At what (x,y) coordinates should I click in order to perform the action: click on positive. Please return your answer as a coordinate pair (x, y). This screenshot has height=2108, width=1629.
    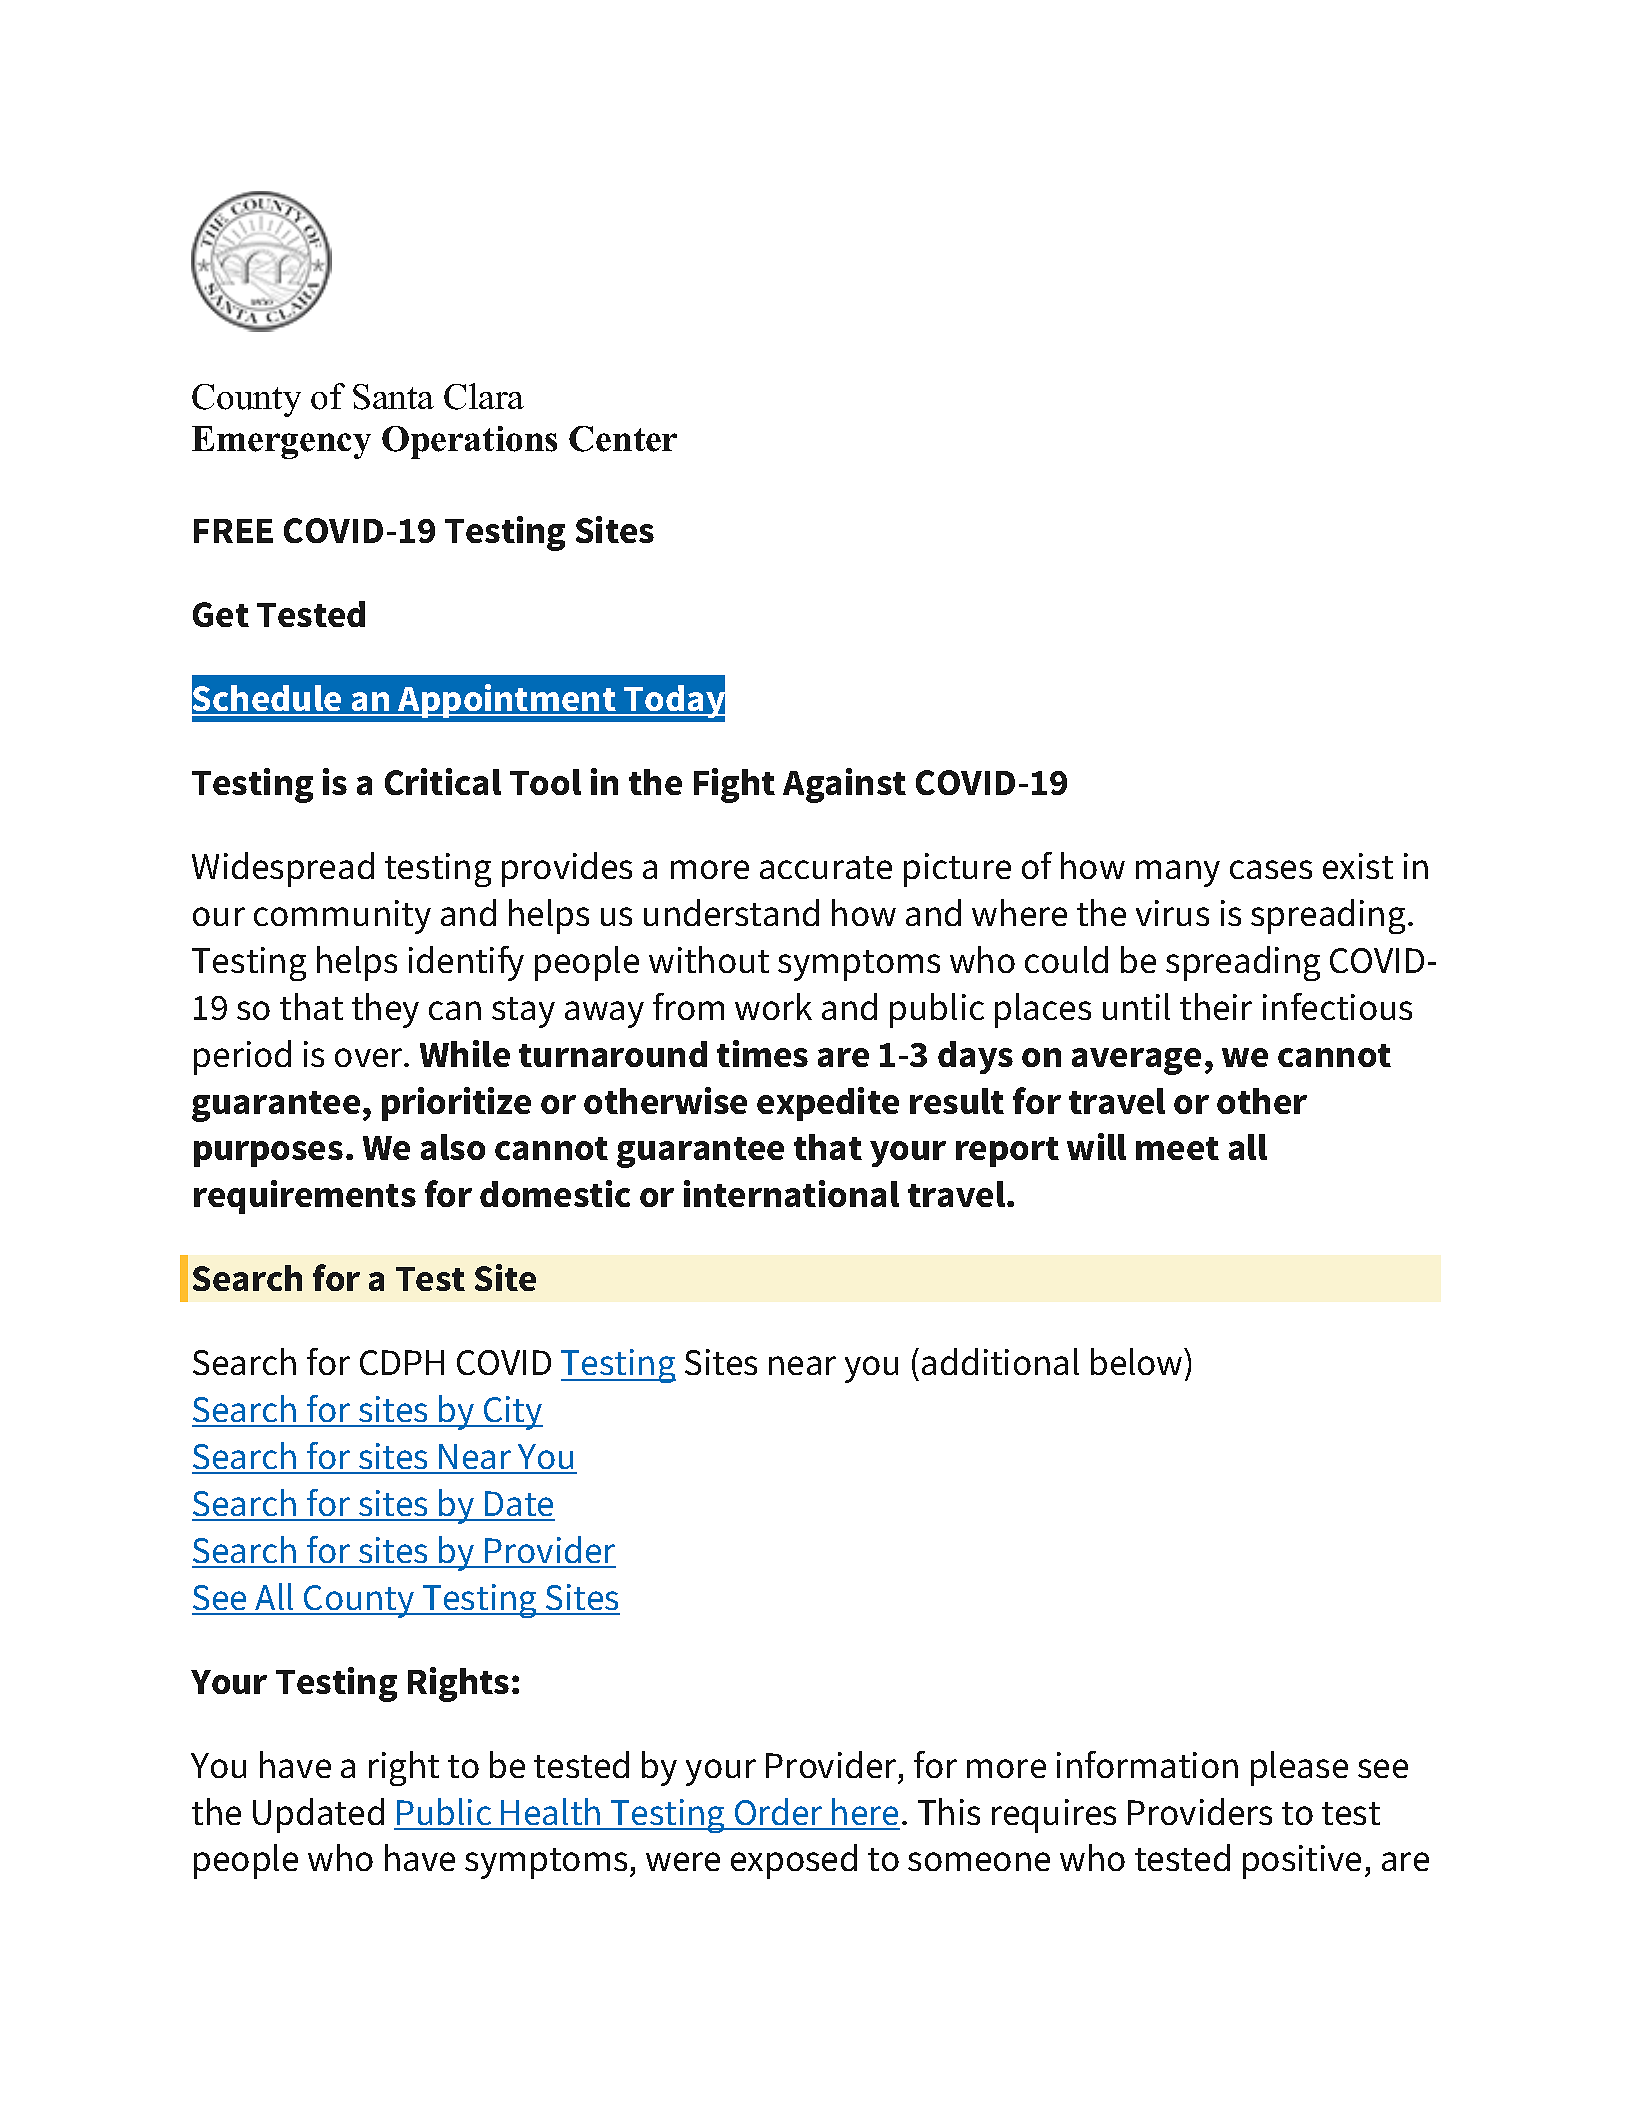
    Looking at the image, I should click on (1302, 1862).
